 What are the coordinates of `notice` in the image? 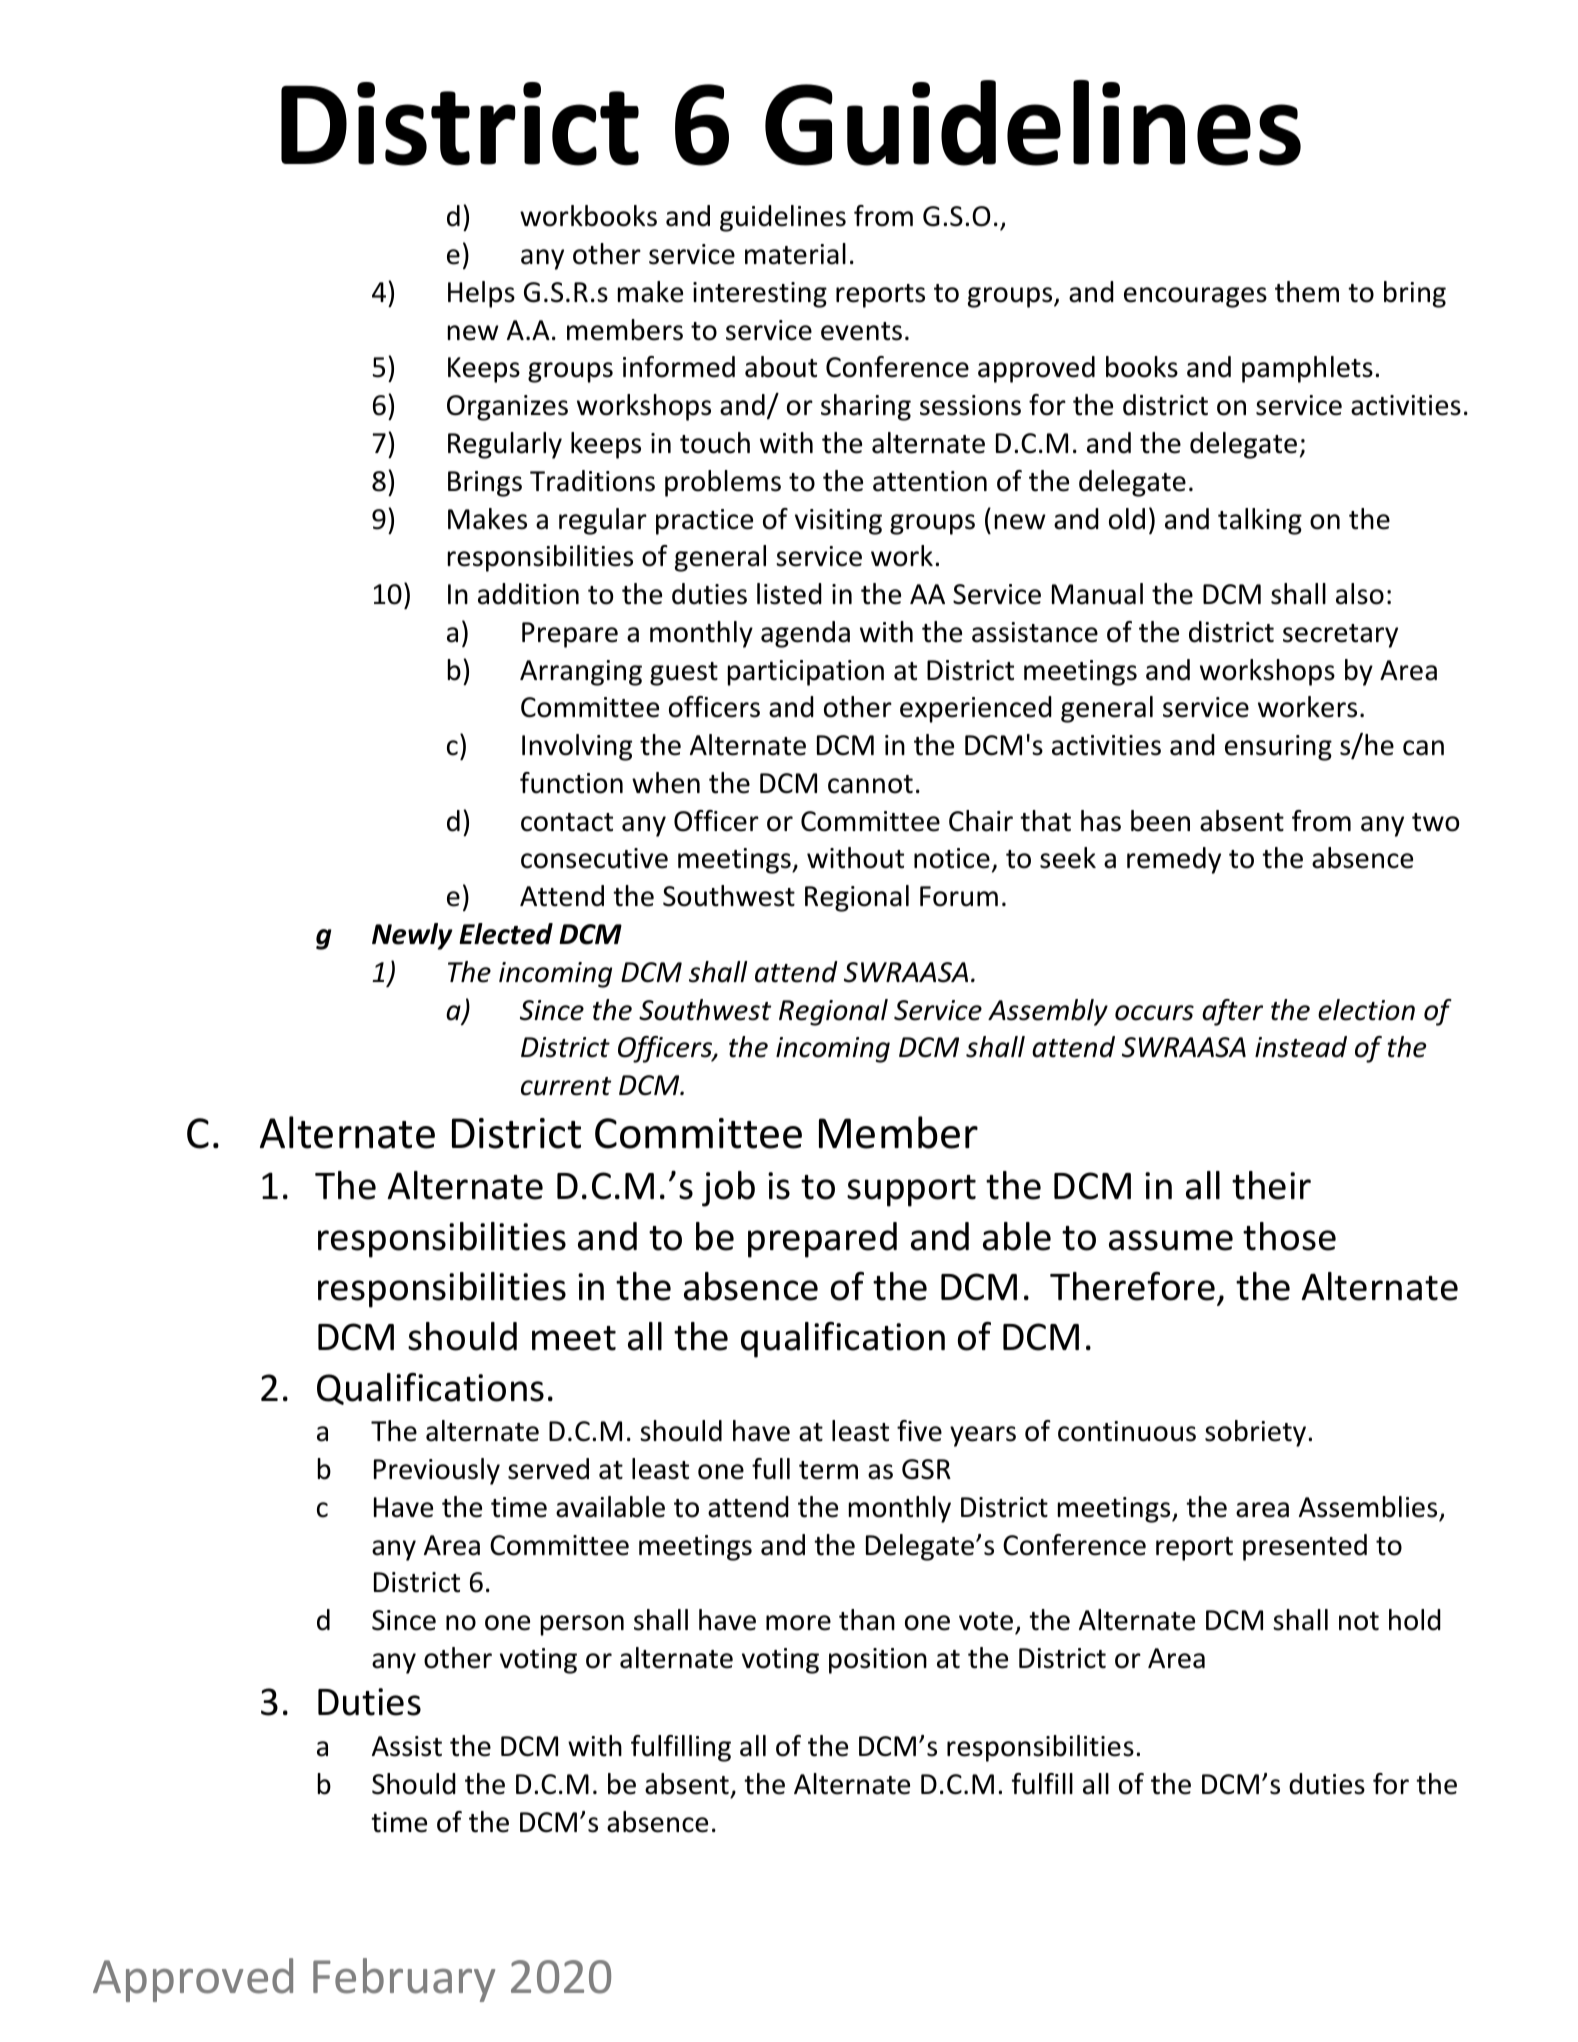 It's located at (952, 858).
